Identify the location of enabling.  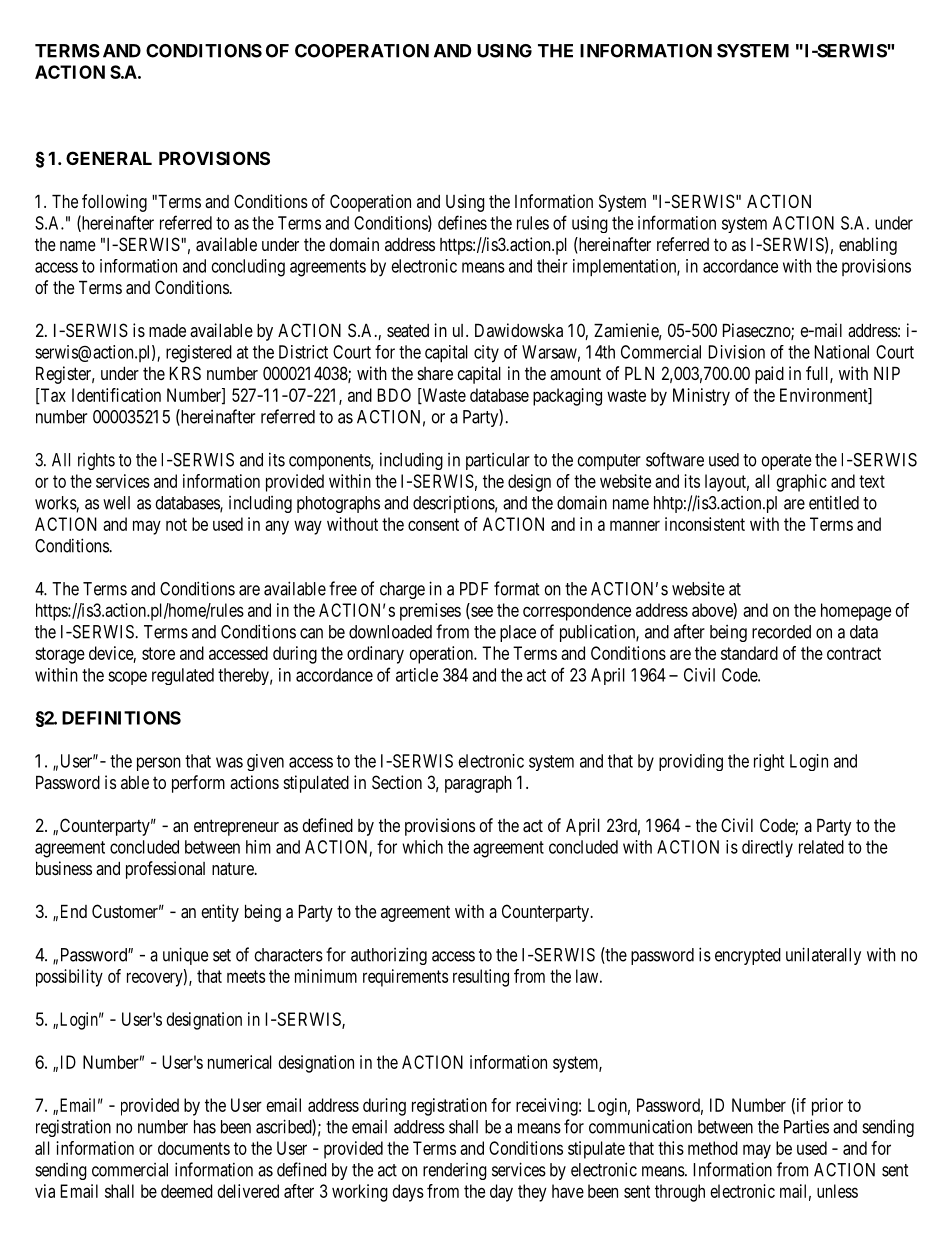
(868, 246).
